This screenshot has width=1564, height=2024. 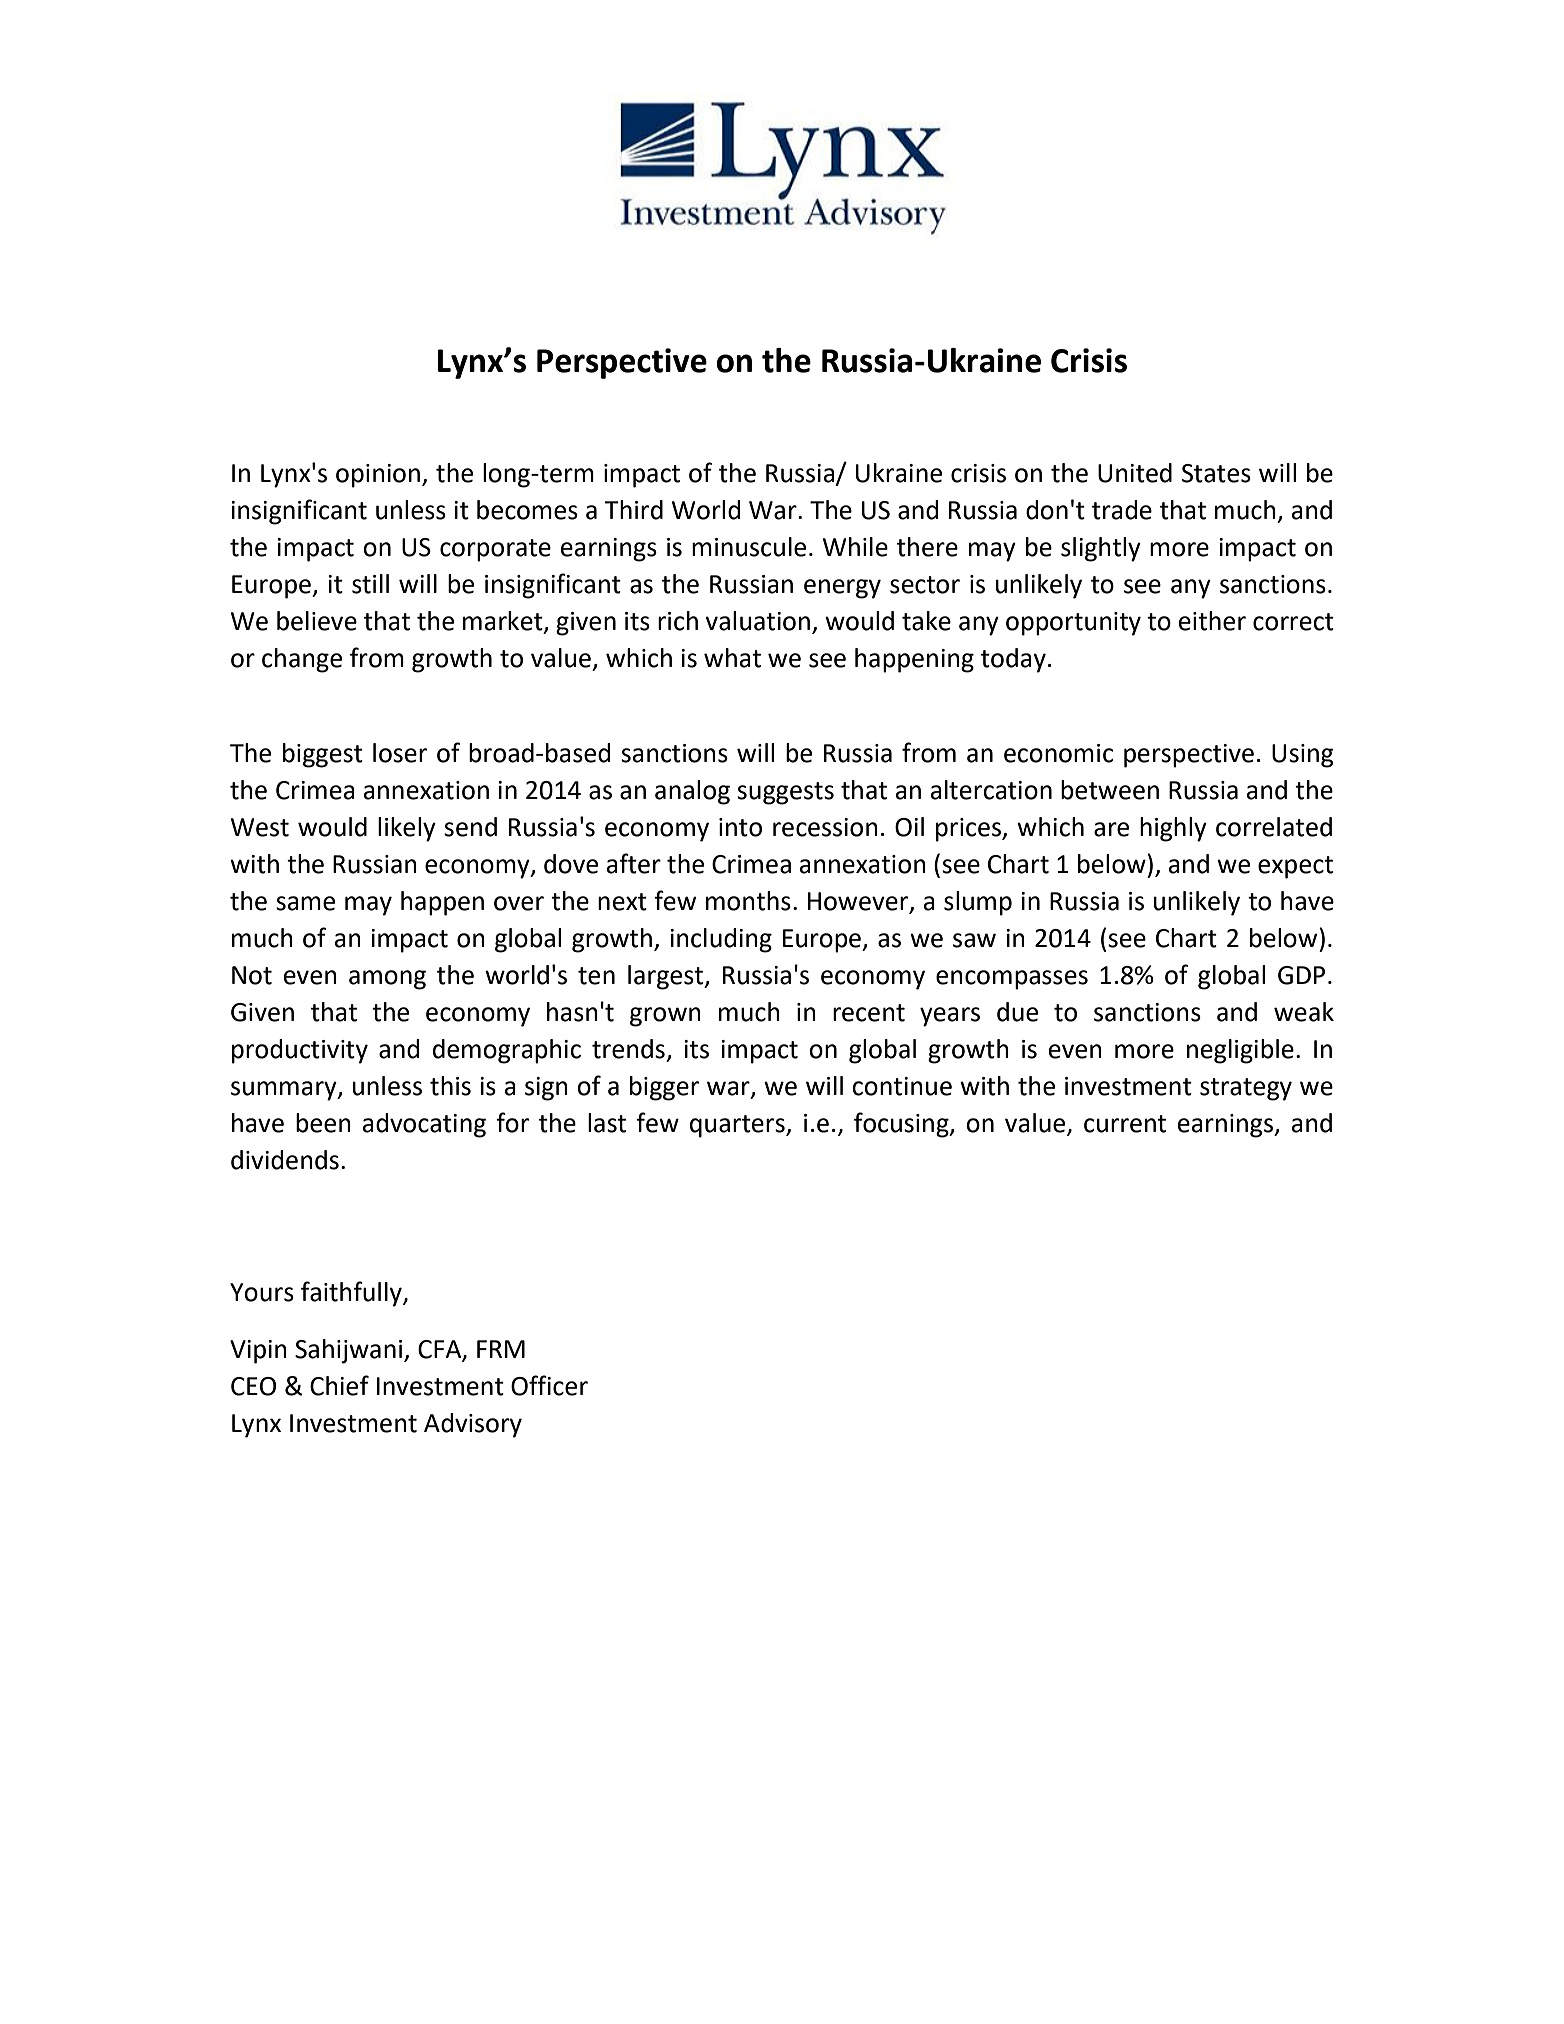 I want to click on Officer, so click(x=549, y=1385).
